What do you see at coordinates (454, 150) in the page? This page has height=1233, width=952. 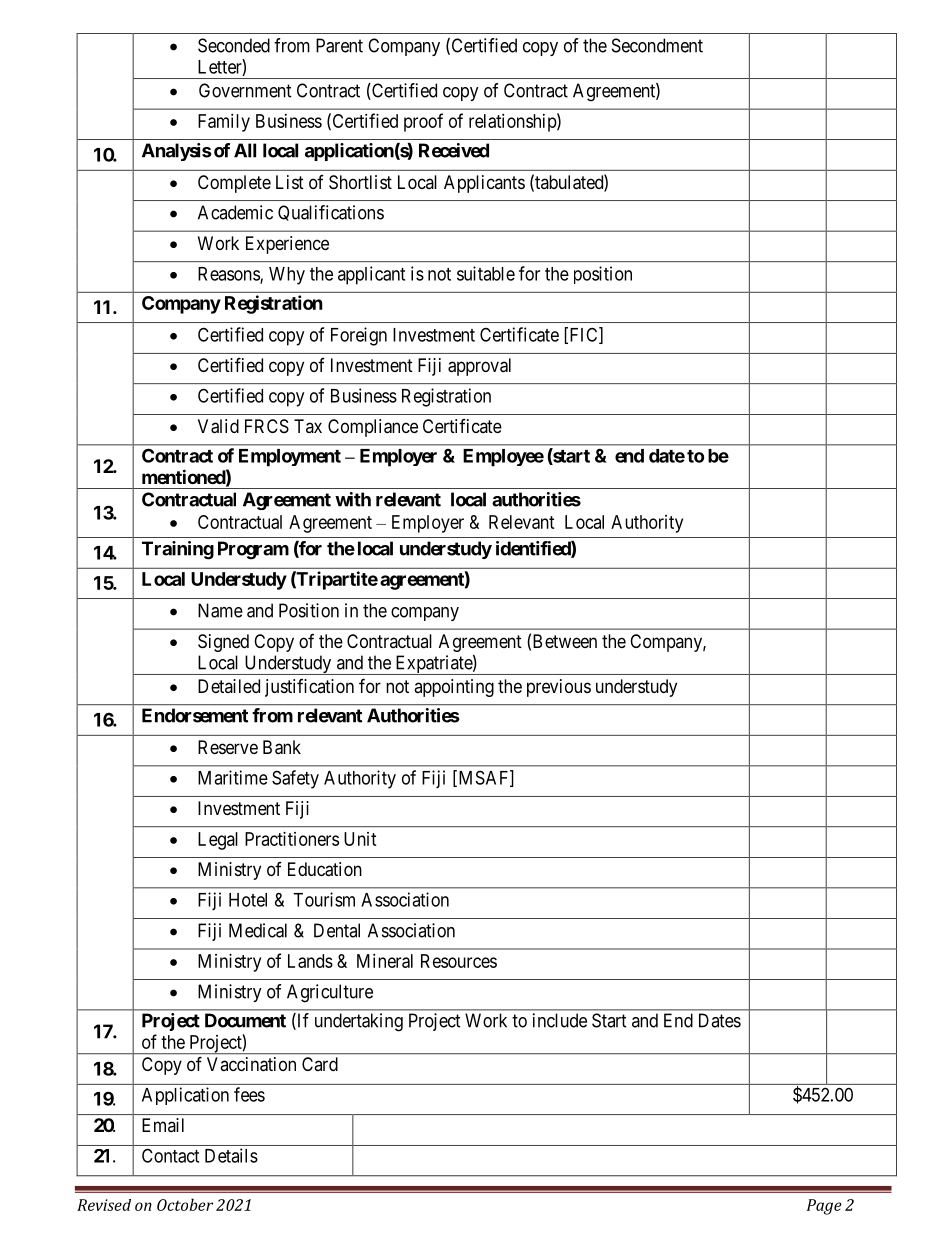 I see `Received` at bounding box center [454, 150].
